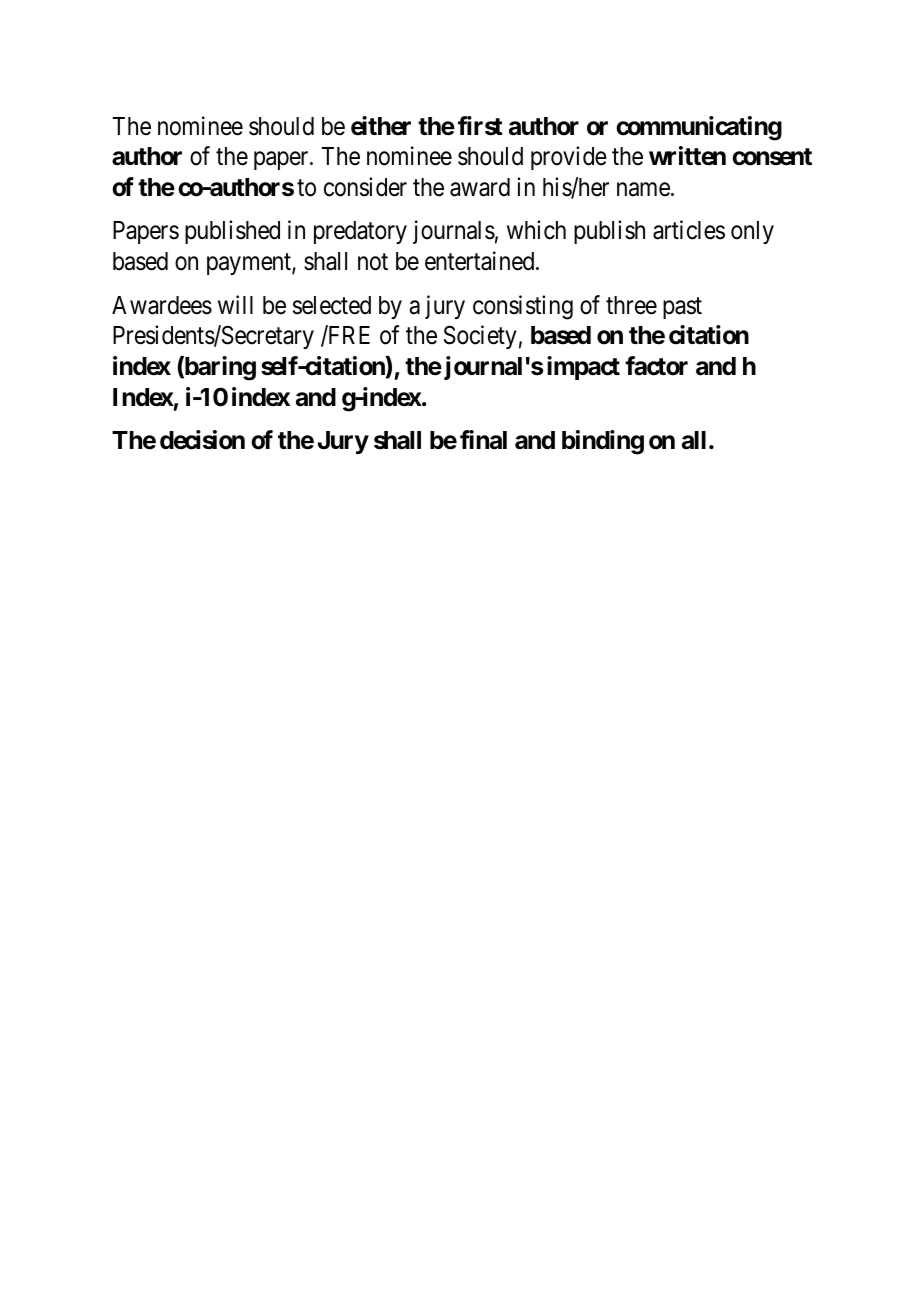  I want to click on either, so click(381, 126).
